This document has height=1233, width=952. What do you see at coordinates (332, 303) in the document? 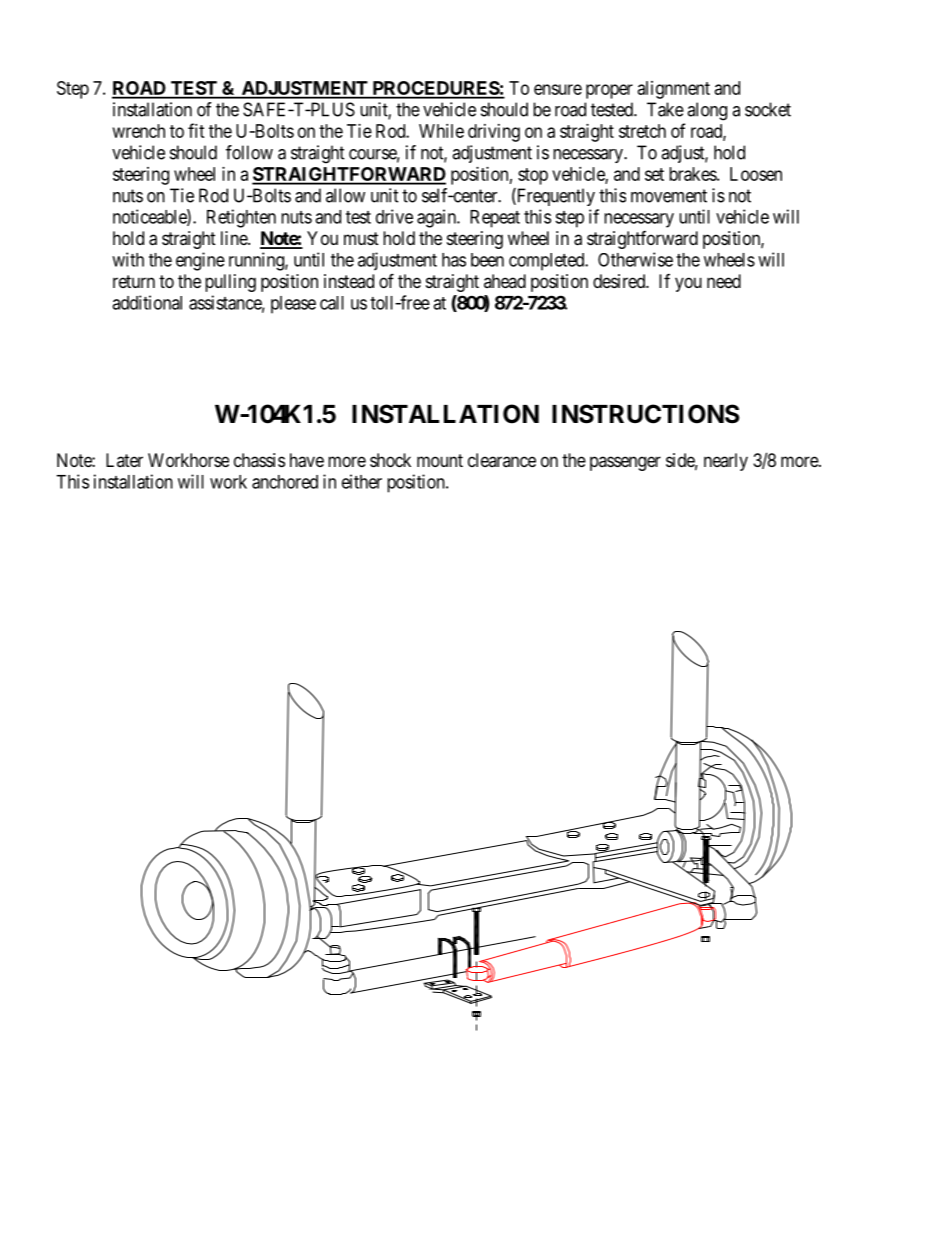
I see `call` at bounding box center [332, 303].
